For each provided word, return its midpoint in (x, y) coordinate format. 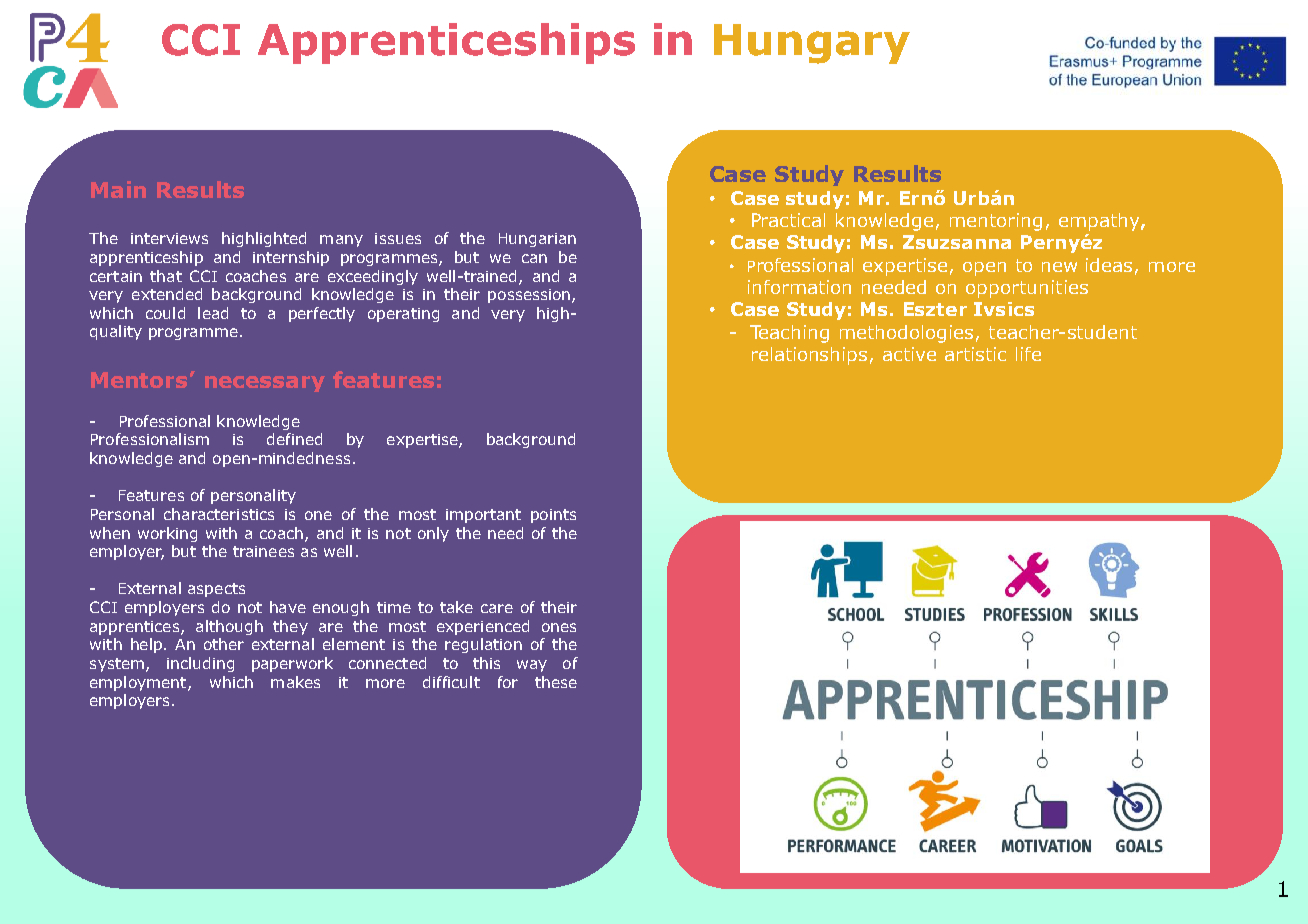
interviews (169, 238)
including (200, 664)
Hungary (812, 44)
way (532, 666)
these (556, 682)
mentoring (996, 222)
